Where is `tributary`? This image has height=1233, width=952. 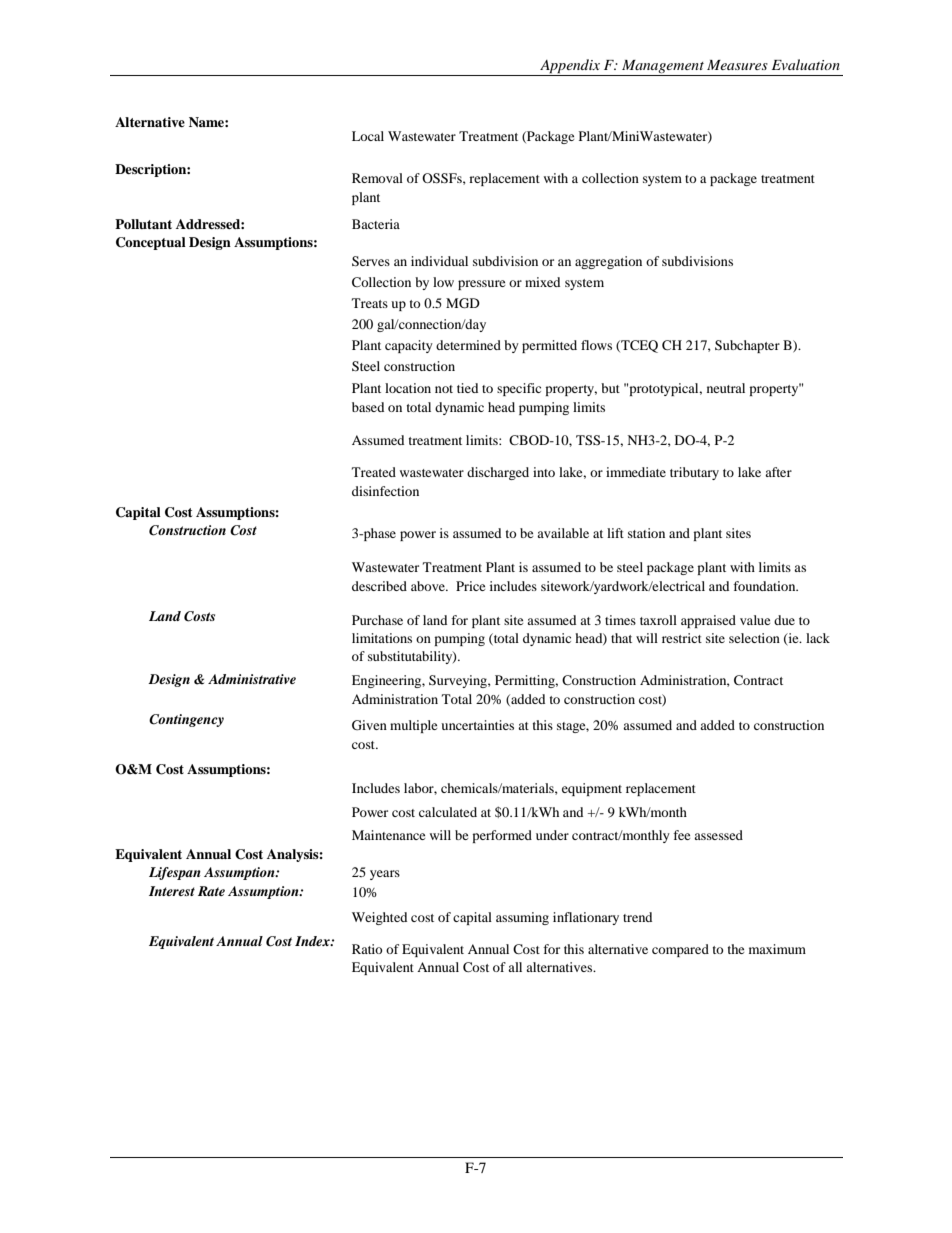 tributary is located at coordinates (694, 473).
